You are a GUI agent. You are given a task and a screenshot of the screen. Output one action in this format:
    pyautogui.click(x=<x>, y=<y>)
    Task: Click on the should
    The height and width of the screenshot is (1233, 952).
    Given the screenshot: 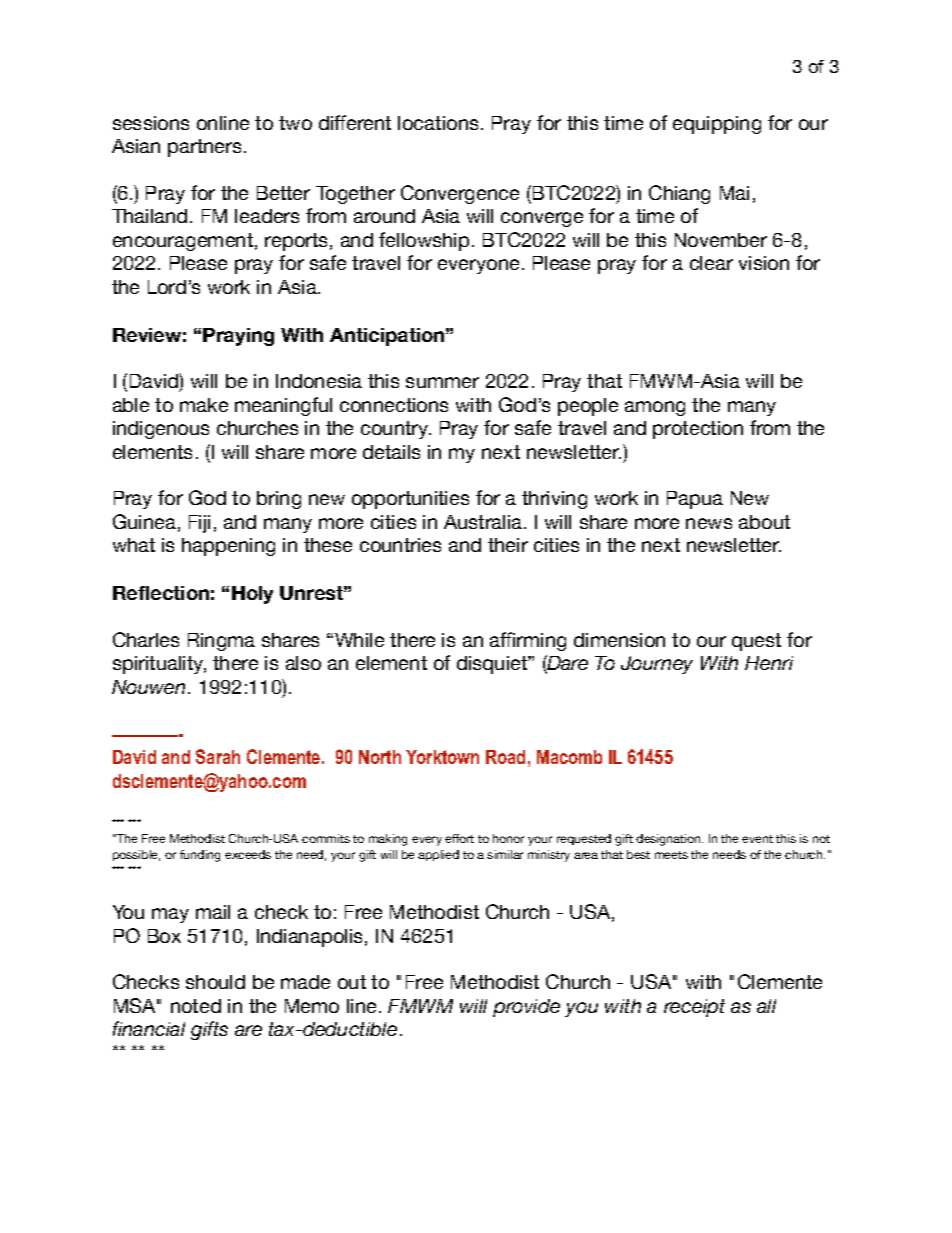 What is the action you would take?
    pyautogui.click(x=215, y=982)
